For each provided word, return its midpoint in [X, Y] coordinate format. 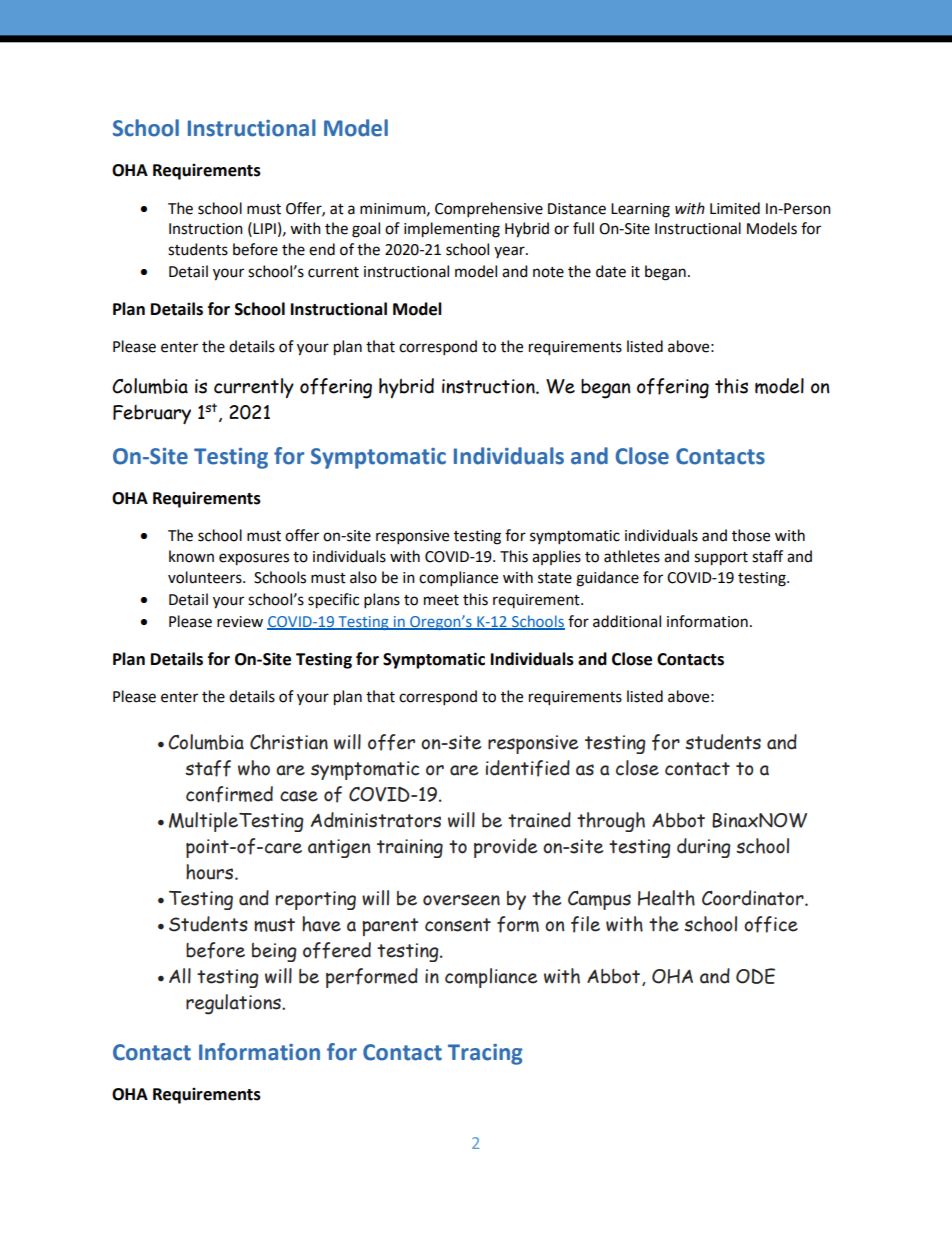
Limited [735, 208]
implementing [452, 230]
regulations [234, 1004]
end [322, 249]
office [771, 924]
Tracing [485, 1054]
